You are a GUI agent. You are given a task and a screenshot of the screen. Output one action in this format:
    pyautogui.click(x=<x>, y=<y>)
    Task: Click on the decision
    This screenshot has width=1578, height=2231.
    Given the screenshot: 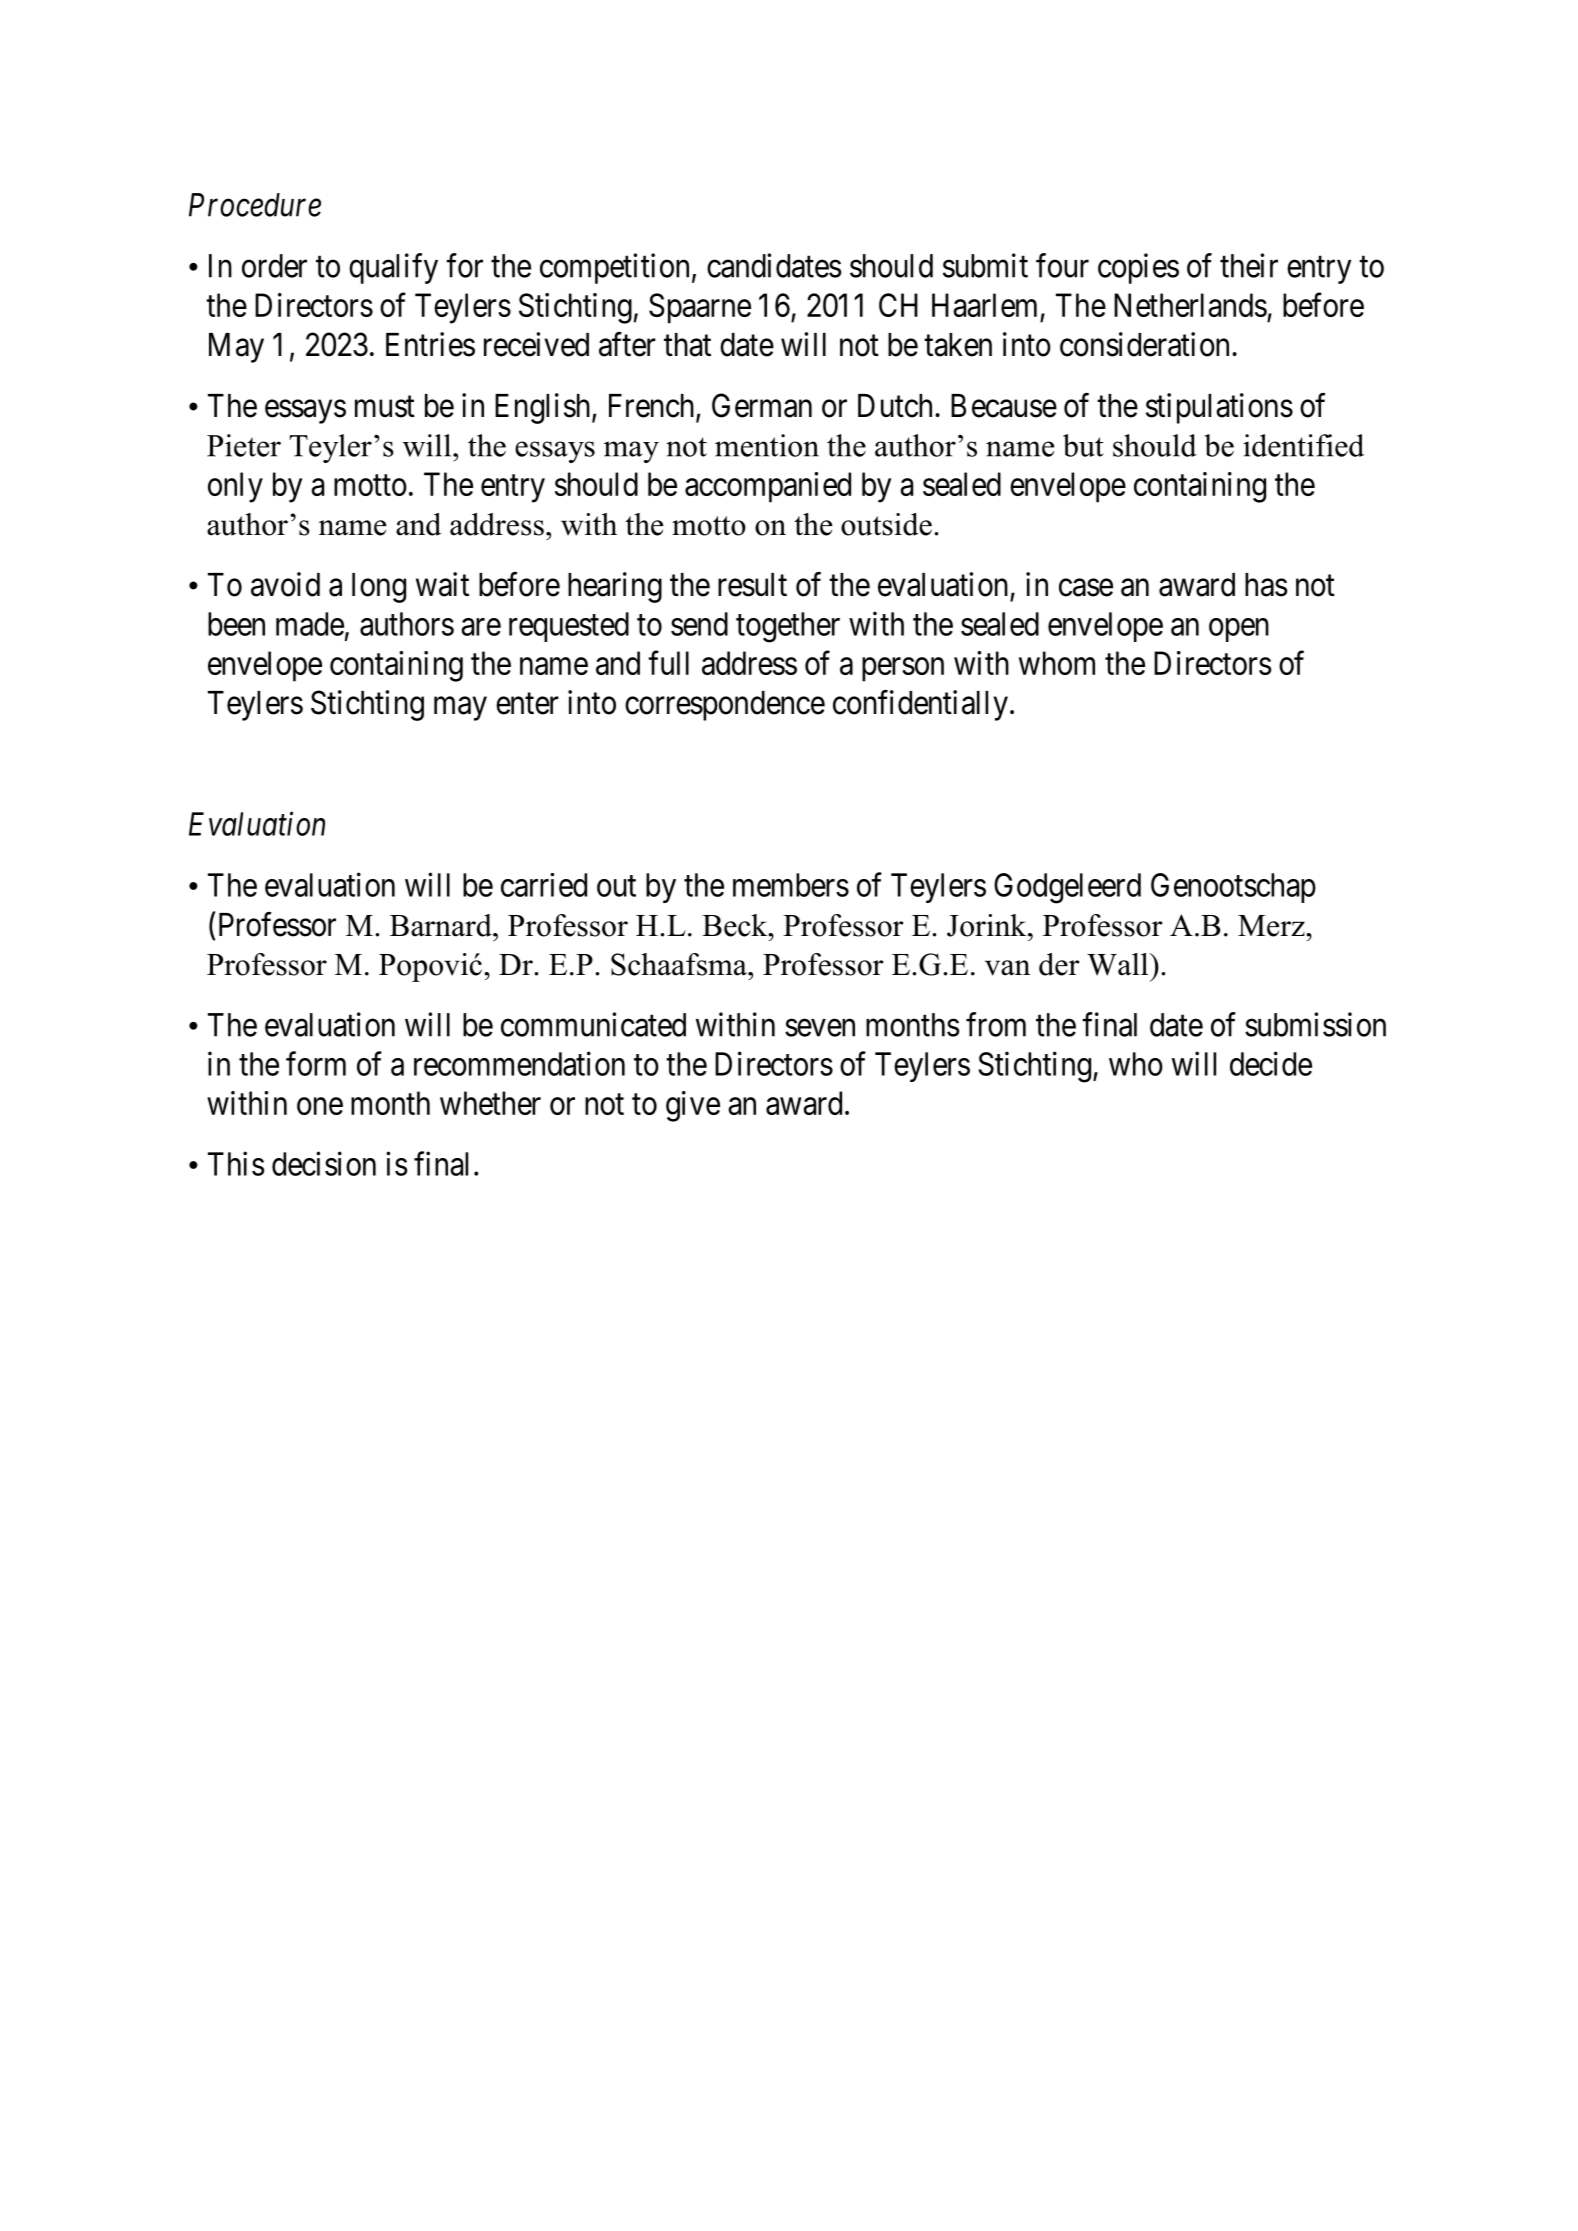 What is the action you would take?
    pyautogui.click(x=324, y=1163)
